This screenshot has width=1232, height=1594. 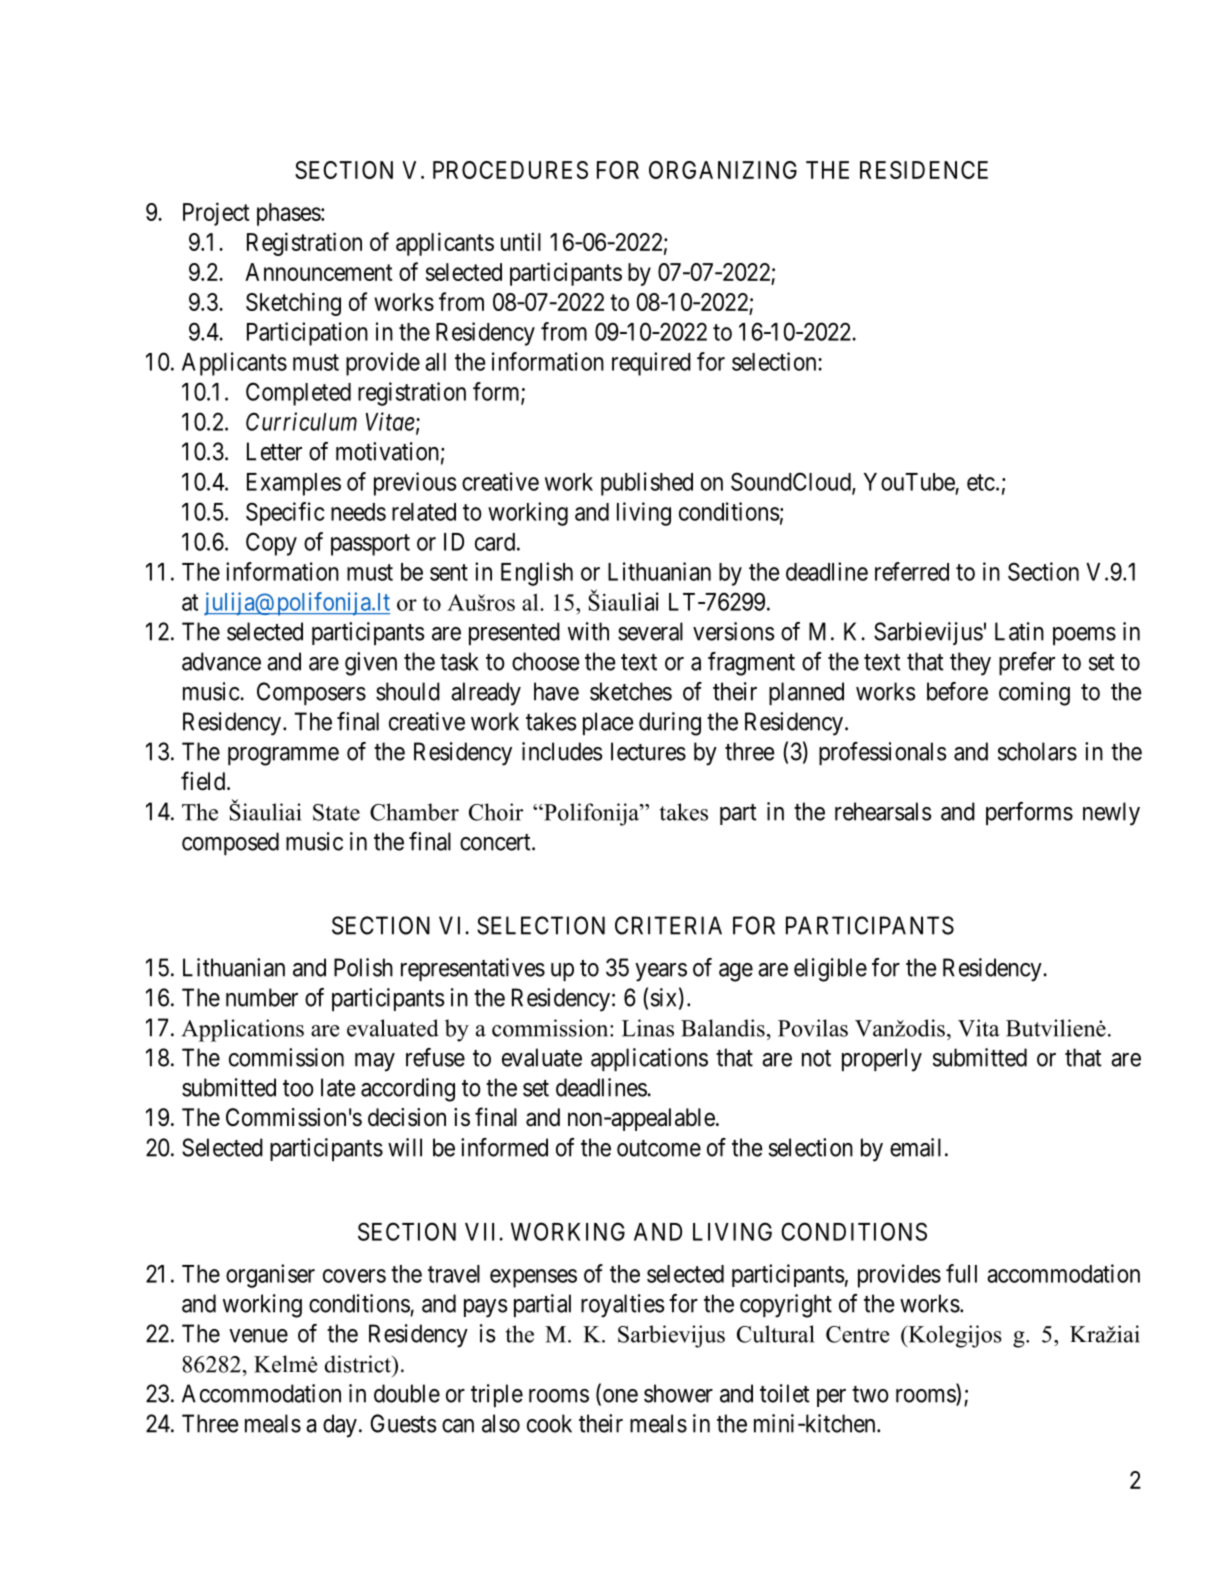 I want to click on district, so click(x=359, y=1364).
